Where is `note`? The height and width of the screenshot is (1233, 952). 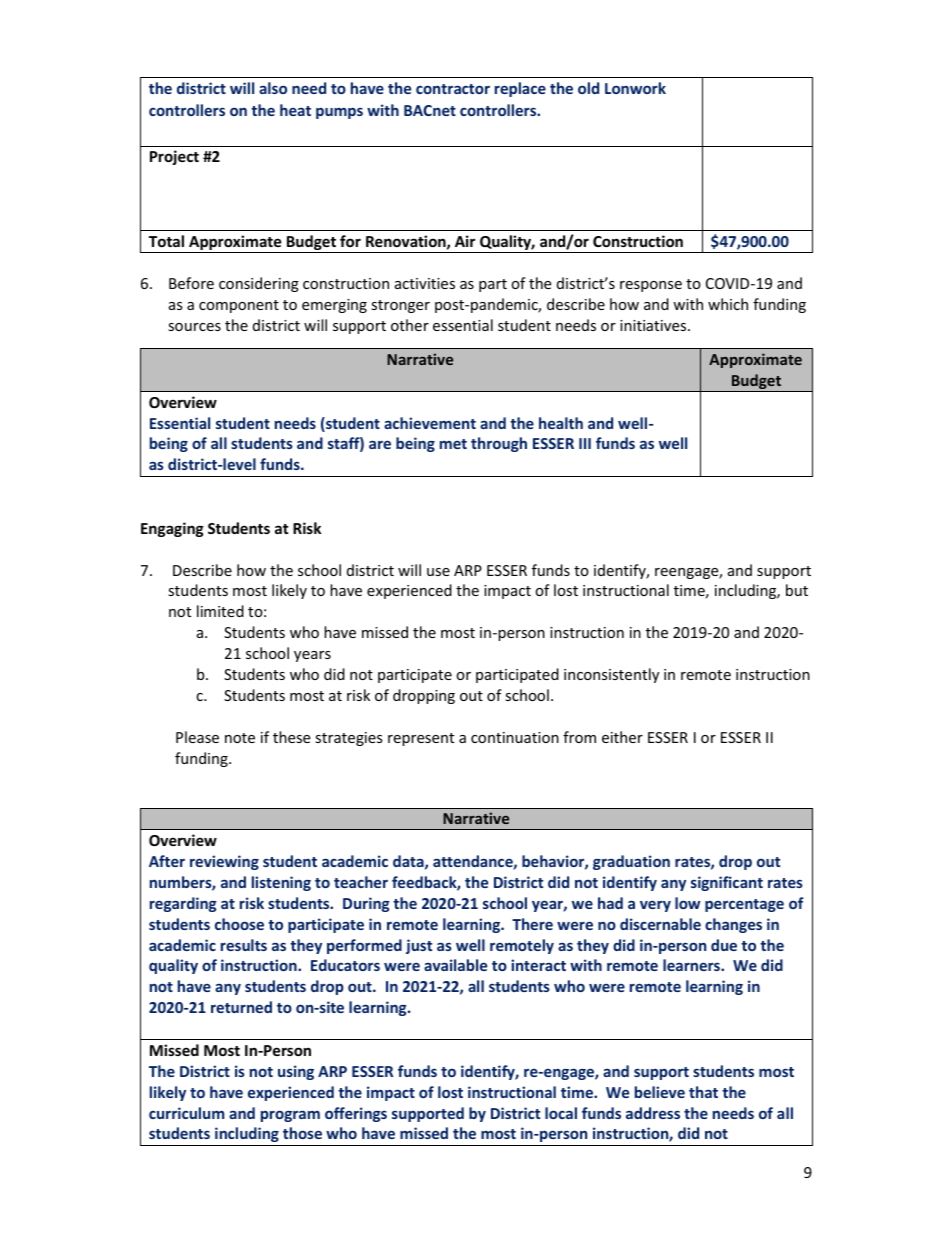 note is located at coordinates (240, 738).
